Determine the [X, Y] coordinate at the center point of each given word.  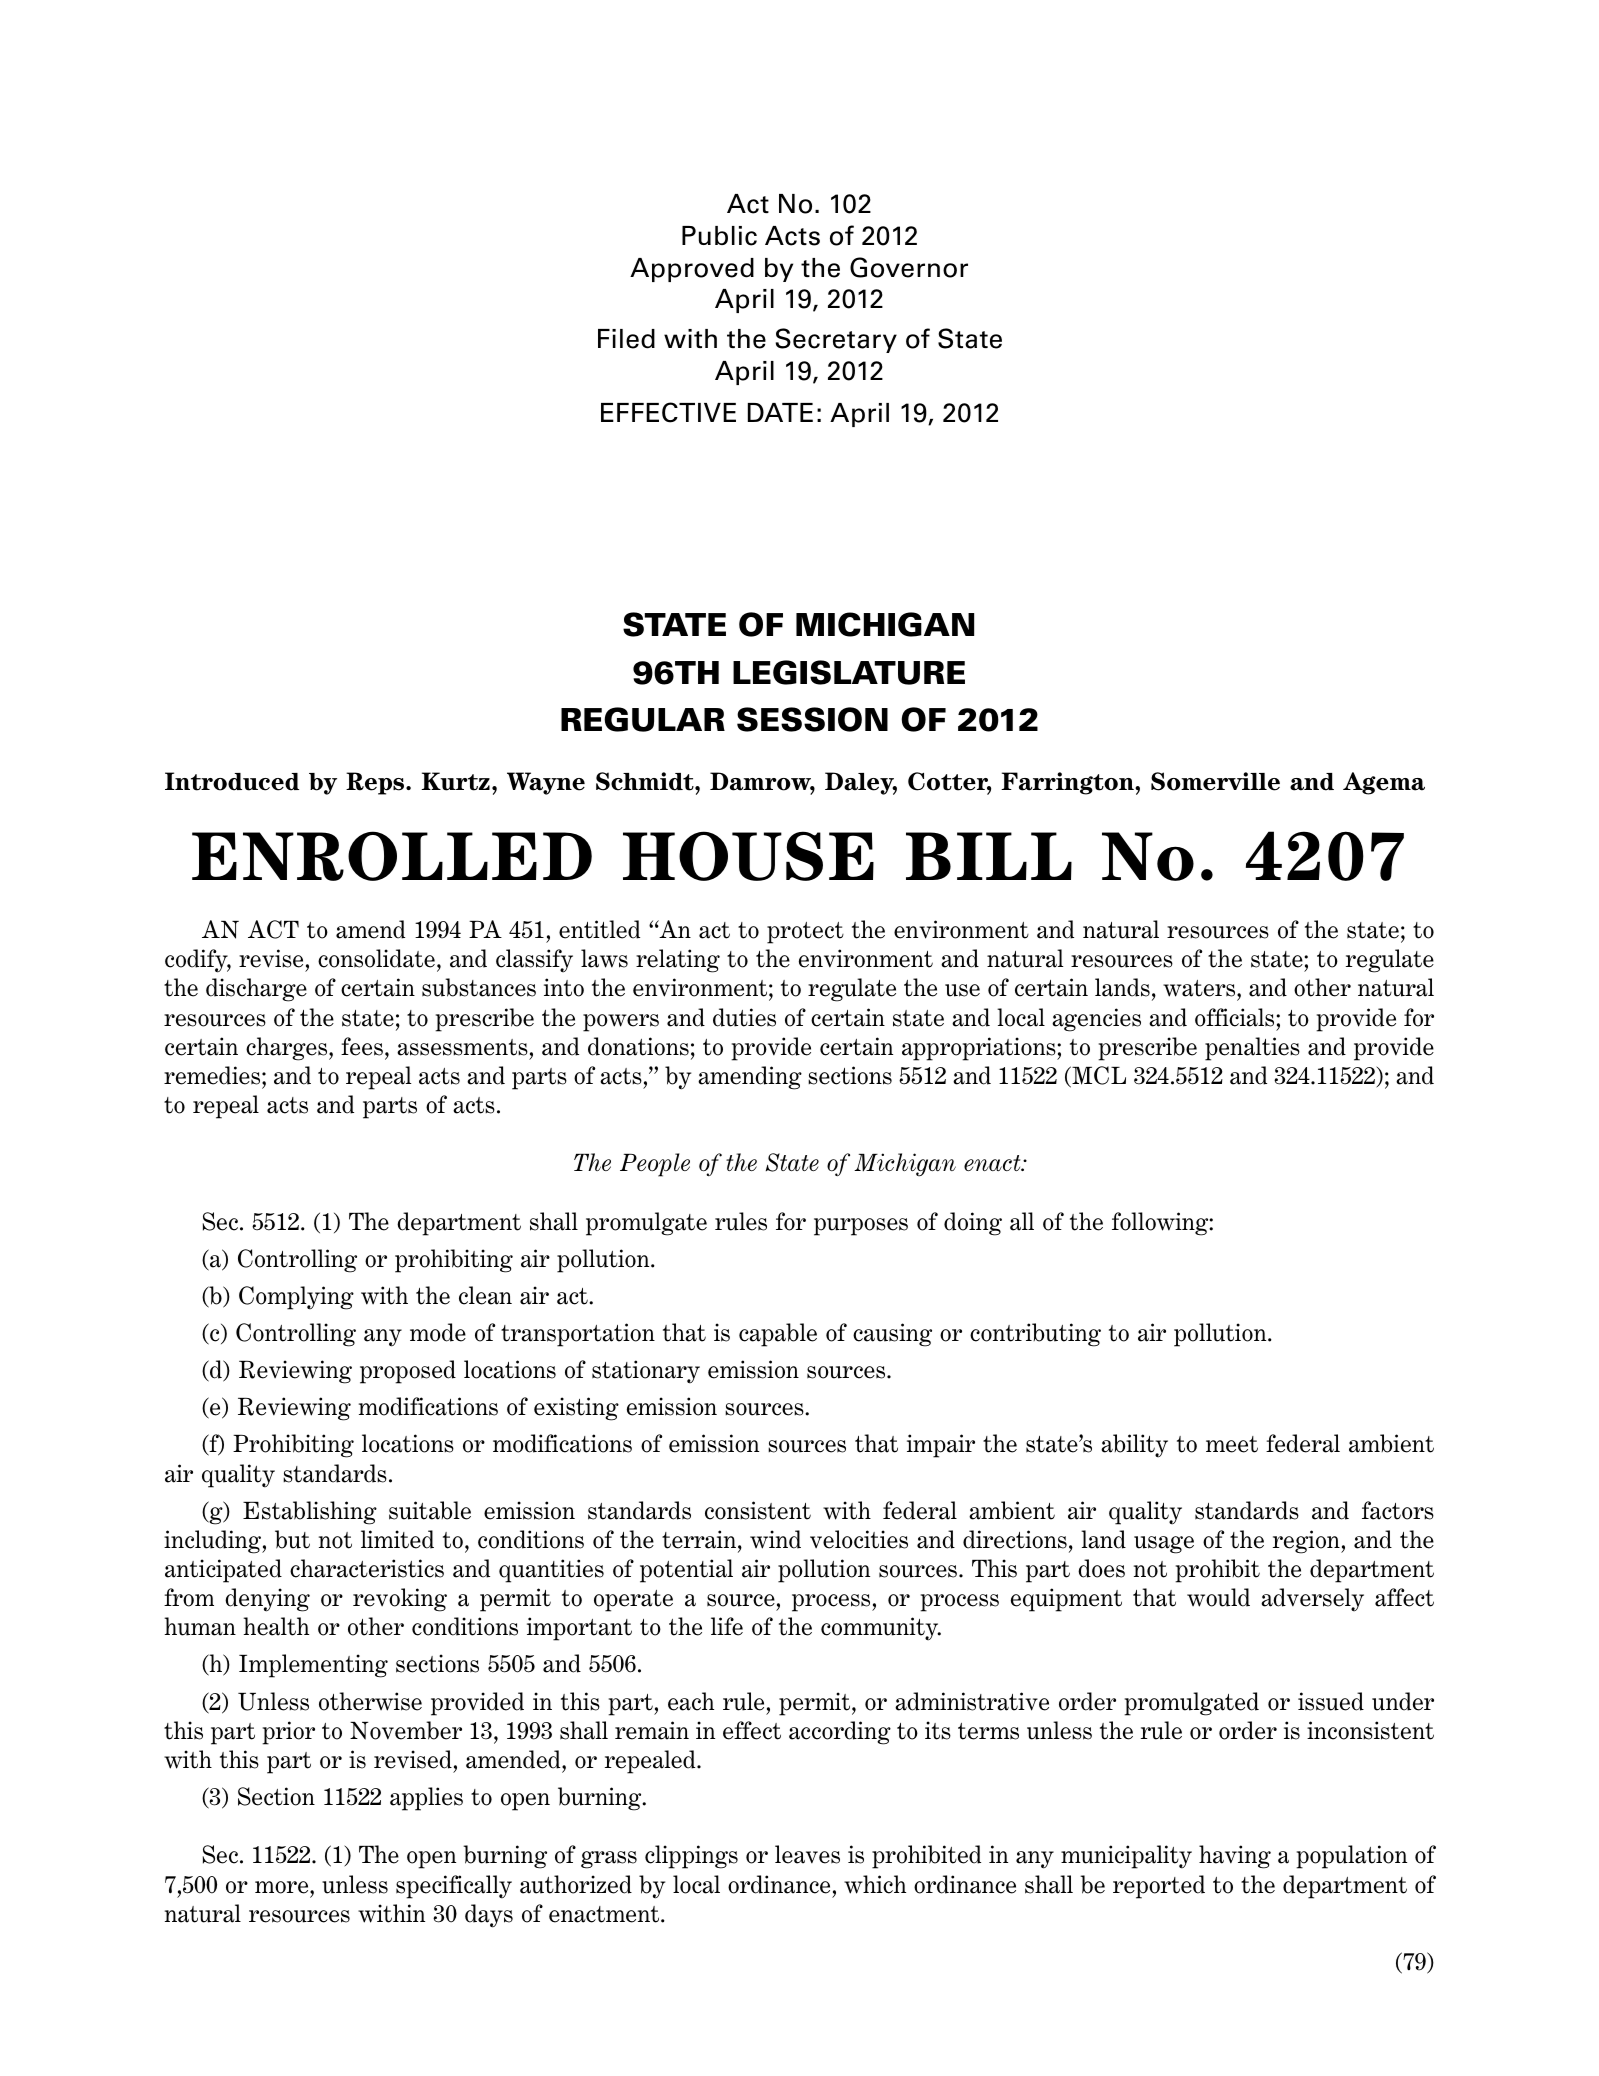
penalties [1252, 1049]
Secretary [836, 340]
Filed [626, 339]
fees [362, 1046]
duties [744, 1017]
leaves [807, 1854]
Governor [909, 267]
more [283, 1887]
